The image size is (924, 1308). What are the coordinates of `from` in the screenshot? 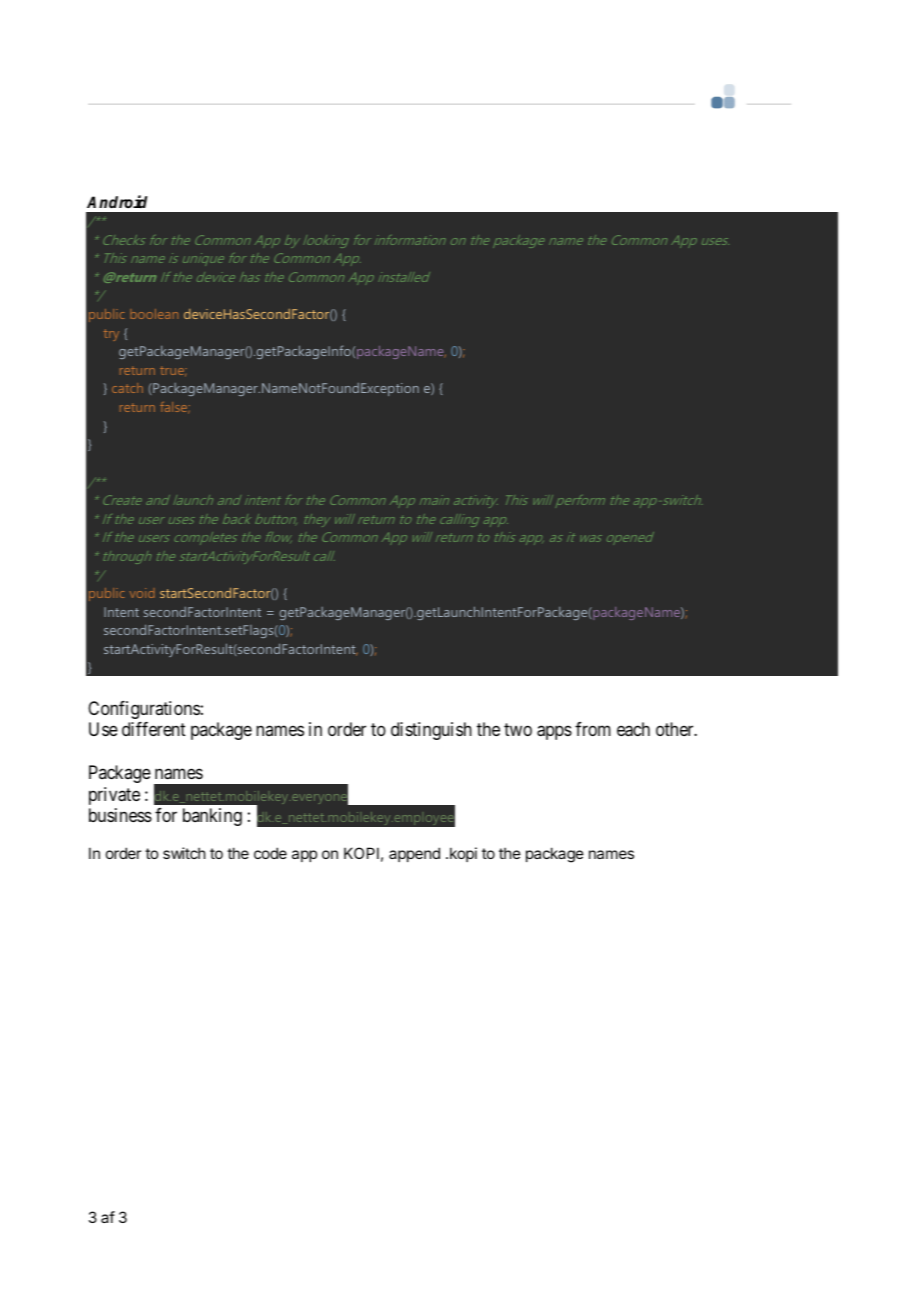 It's located at (593, 729).
